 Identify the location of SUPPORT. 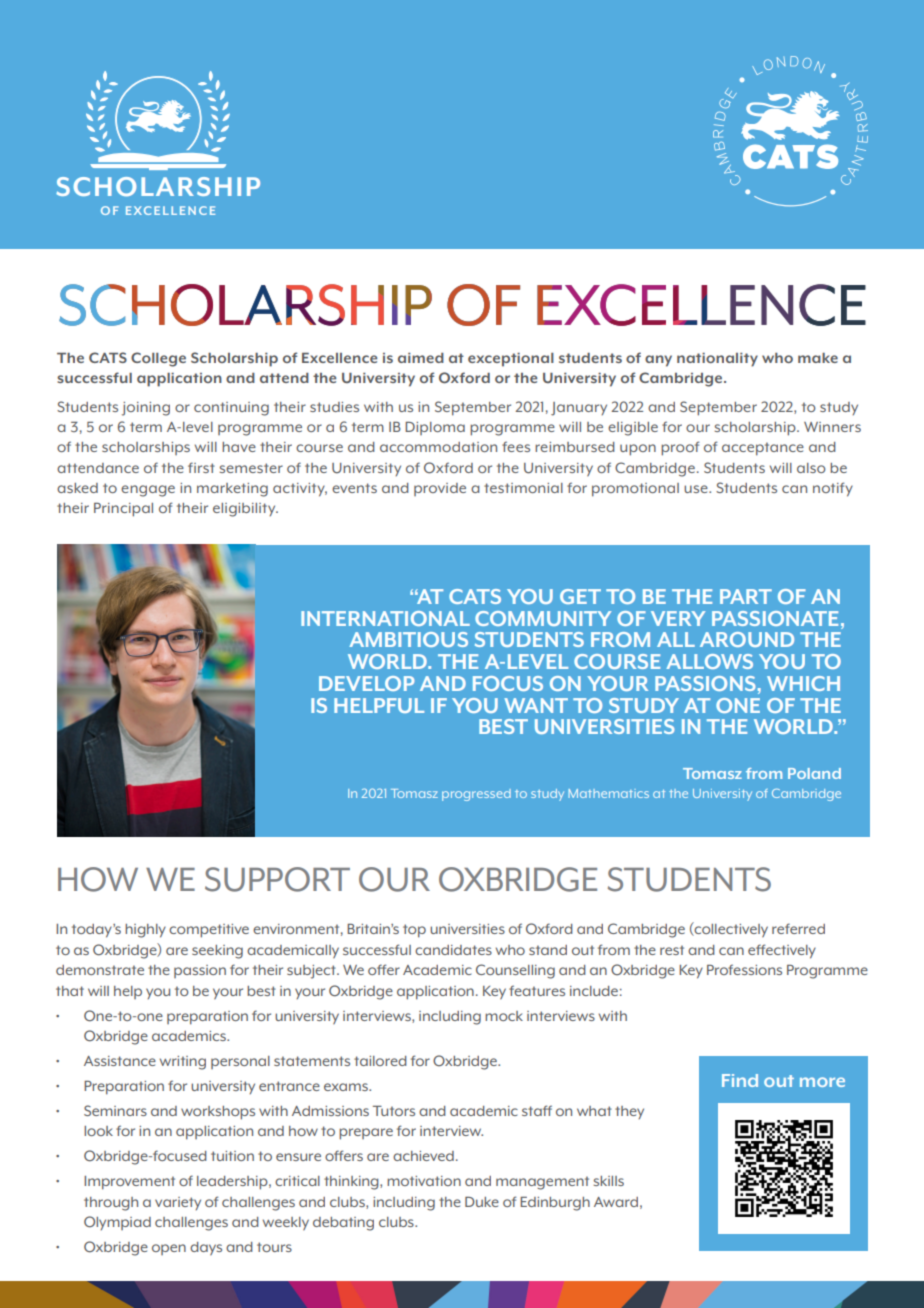
(277, 879).
